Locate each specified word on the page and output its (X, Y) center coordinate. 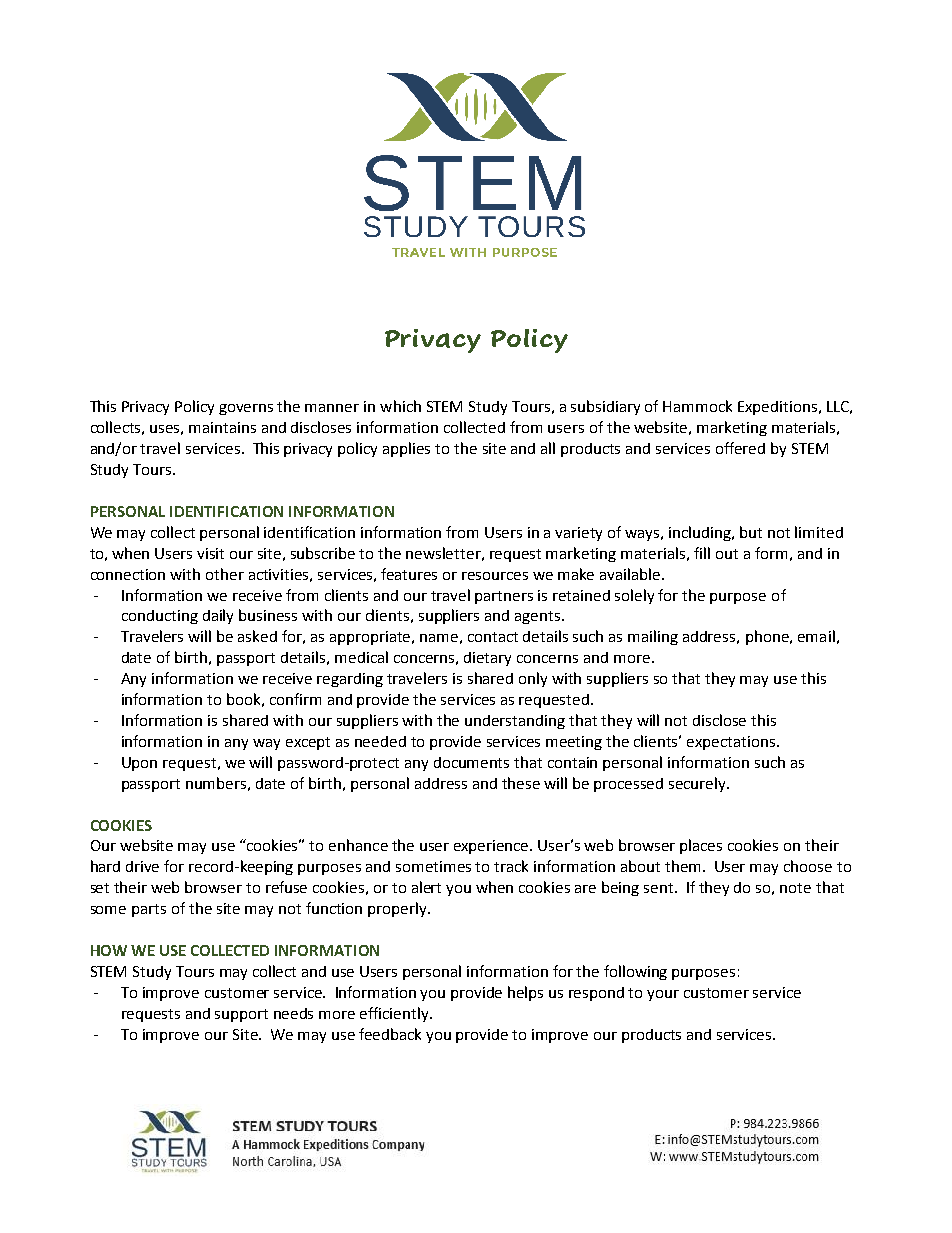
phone (768, 637)
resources (495, 576)
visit (210, 553)
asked (257, 636)
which (400, 406)
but (751, 532)
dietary (487, 659)
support (241, 1015)
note (795, 888)
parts (149, 910)
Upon (139, 764)
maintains (222, 427)
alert (426, 887)
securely (699, 784)
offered (740, 448)
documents (471, 762)
